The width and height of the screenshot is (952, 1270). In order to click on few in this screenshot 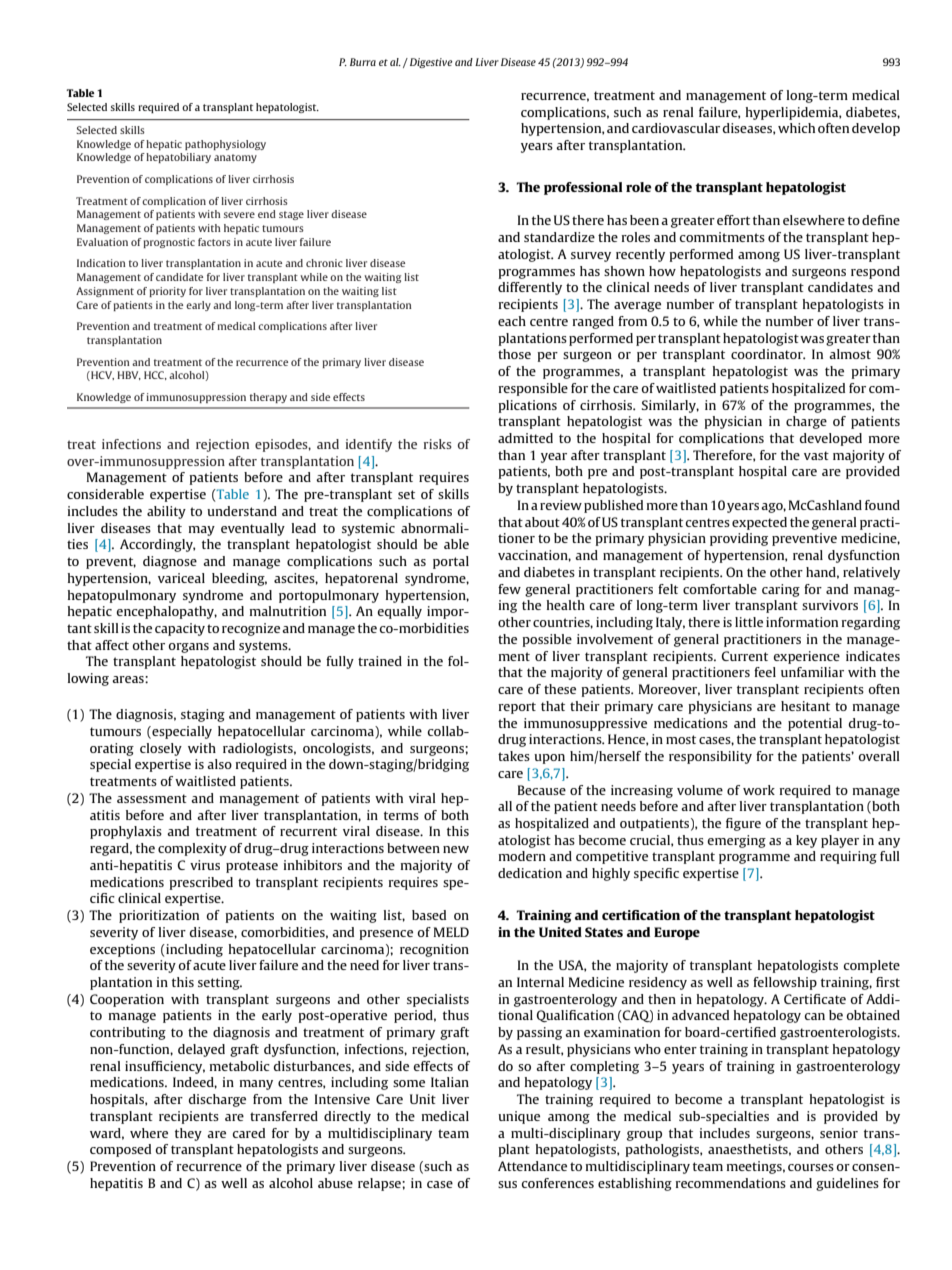, I will do `click(509, 589)`.
